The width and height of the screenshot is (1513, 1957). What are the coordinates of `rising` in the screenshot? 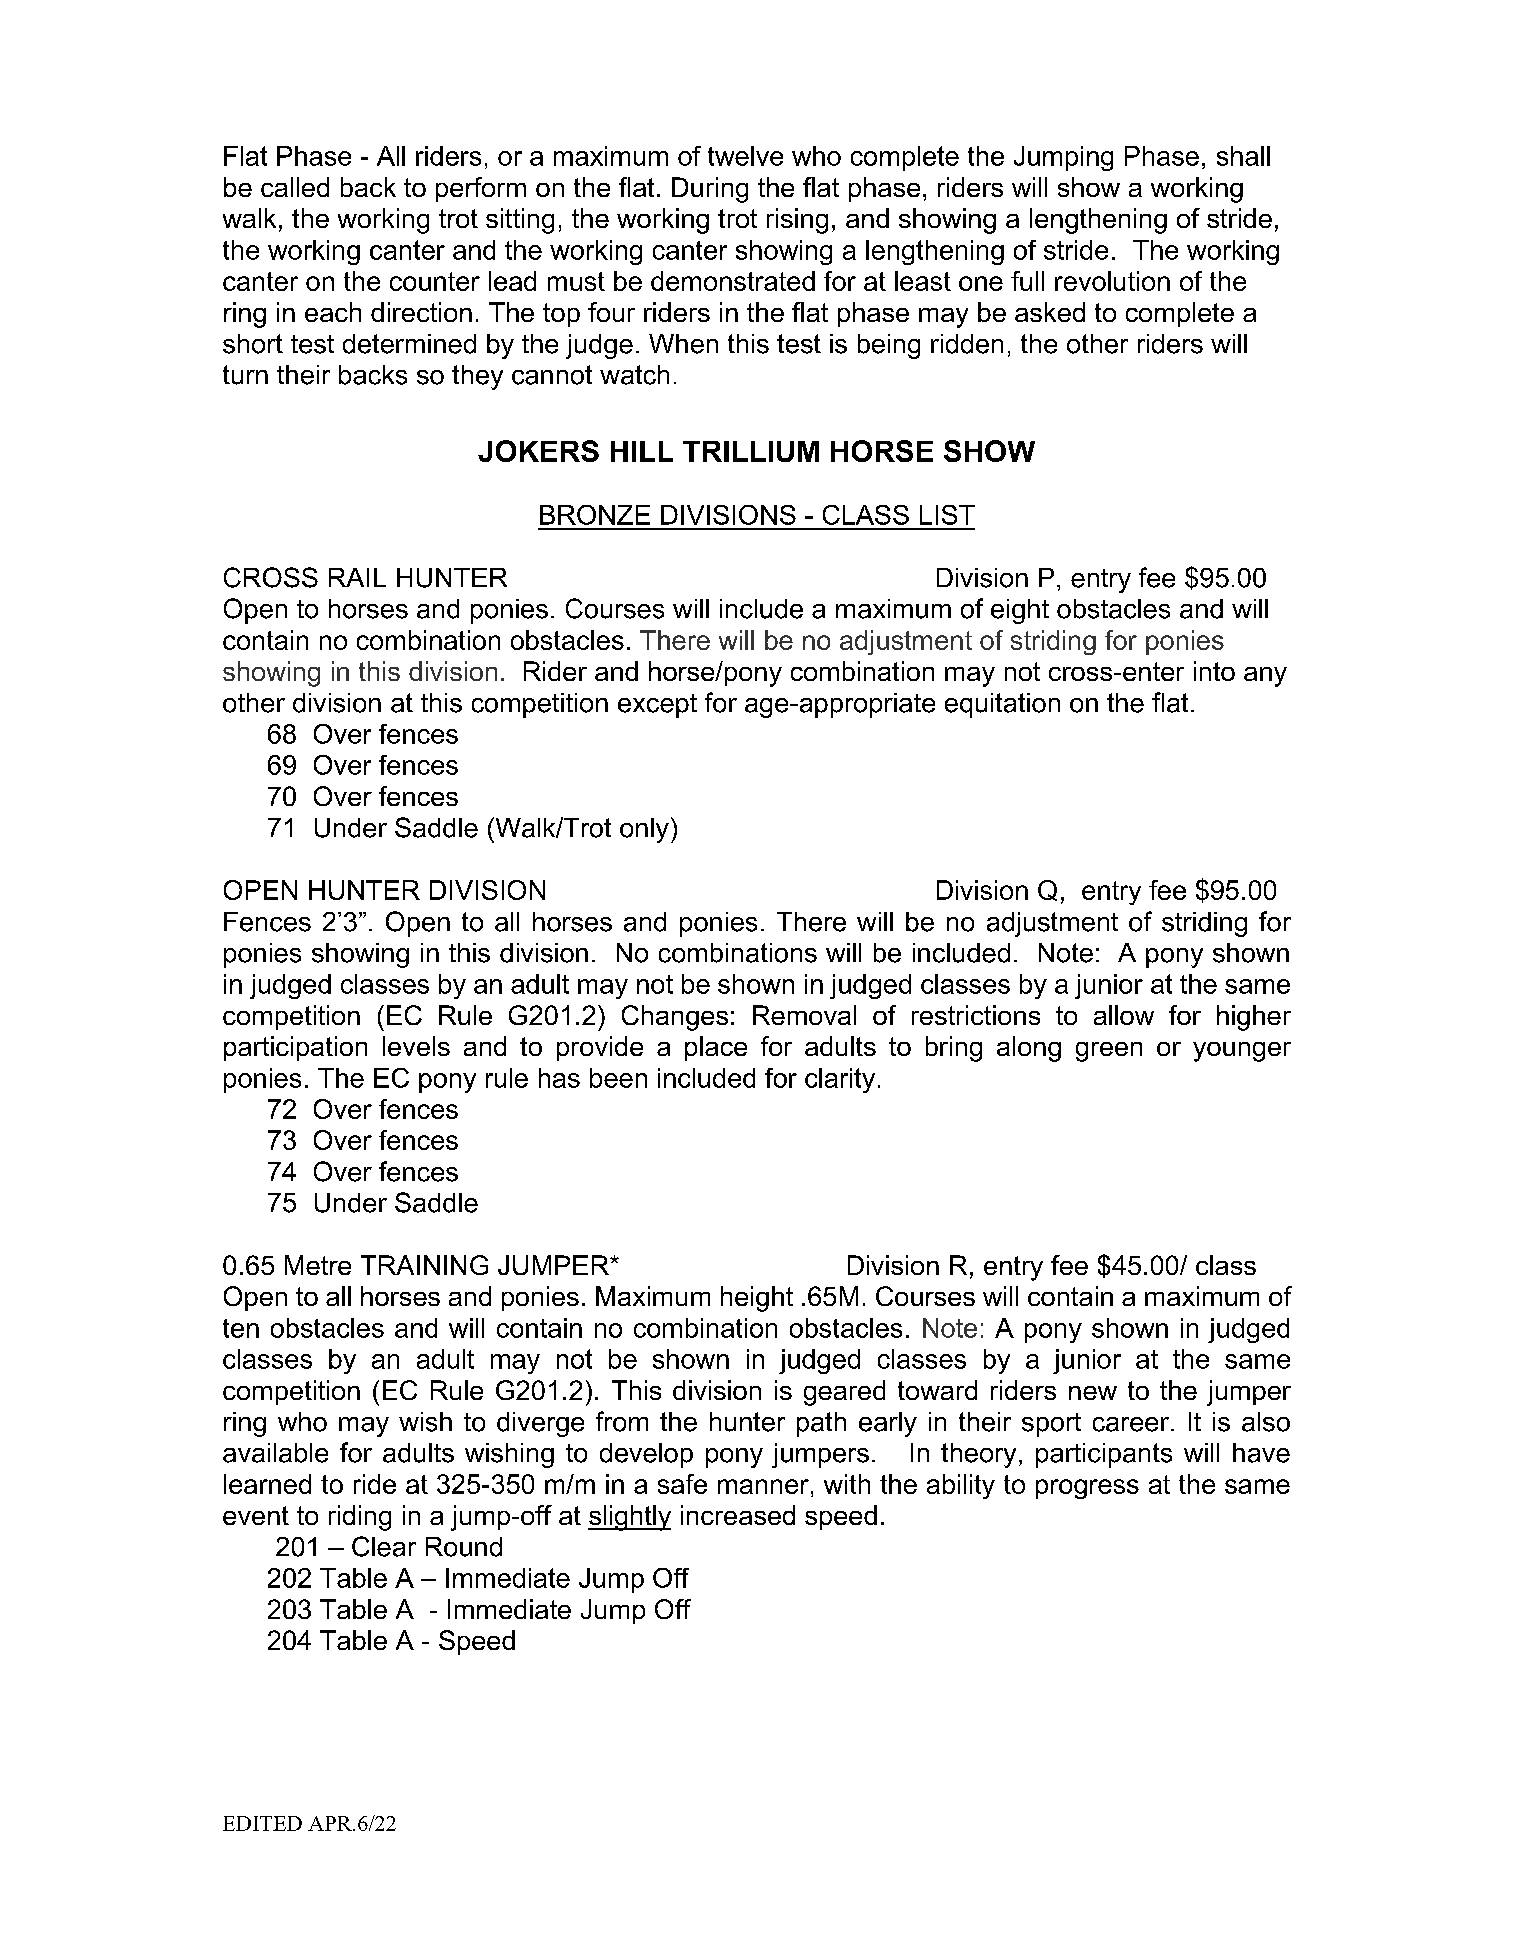 It's located at (797, 221).
